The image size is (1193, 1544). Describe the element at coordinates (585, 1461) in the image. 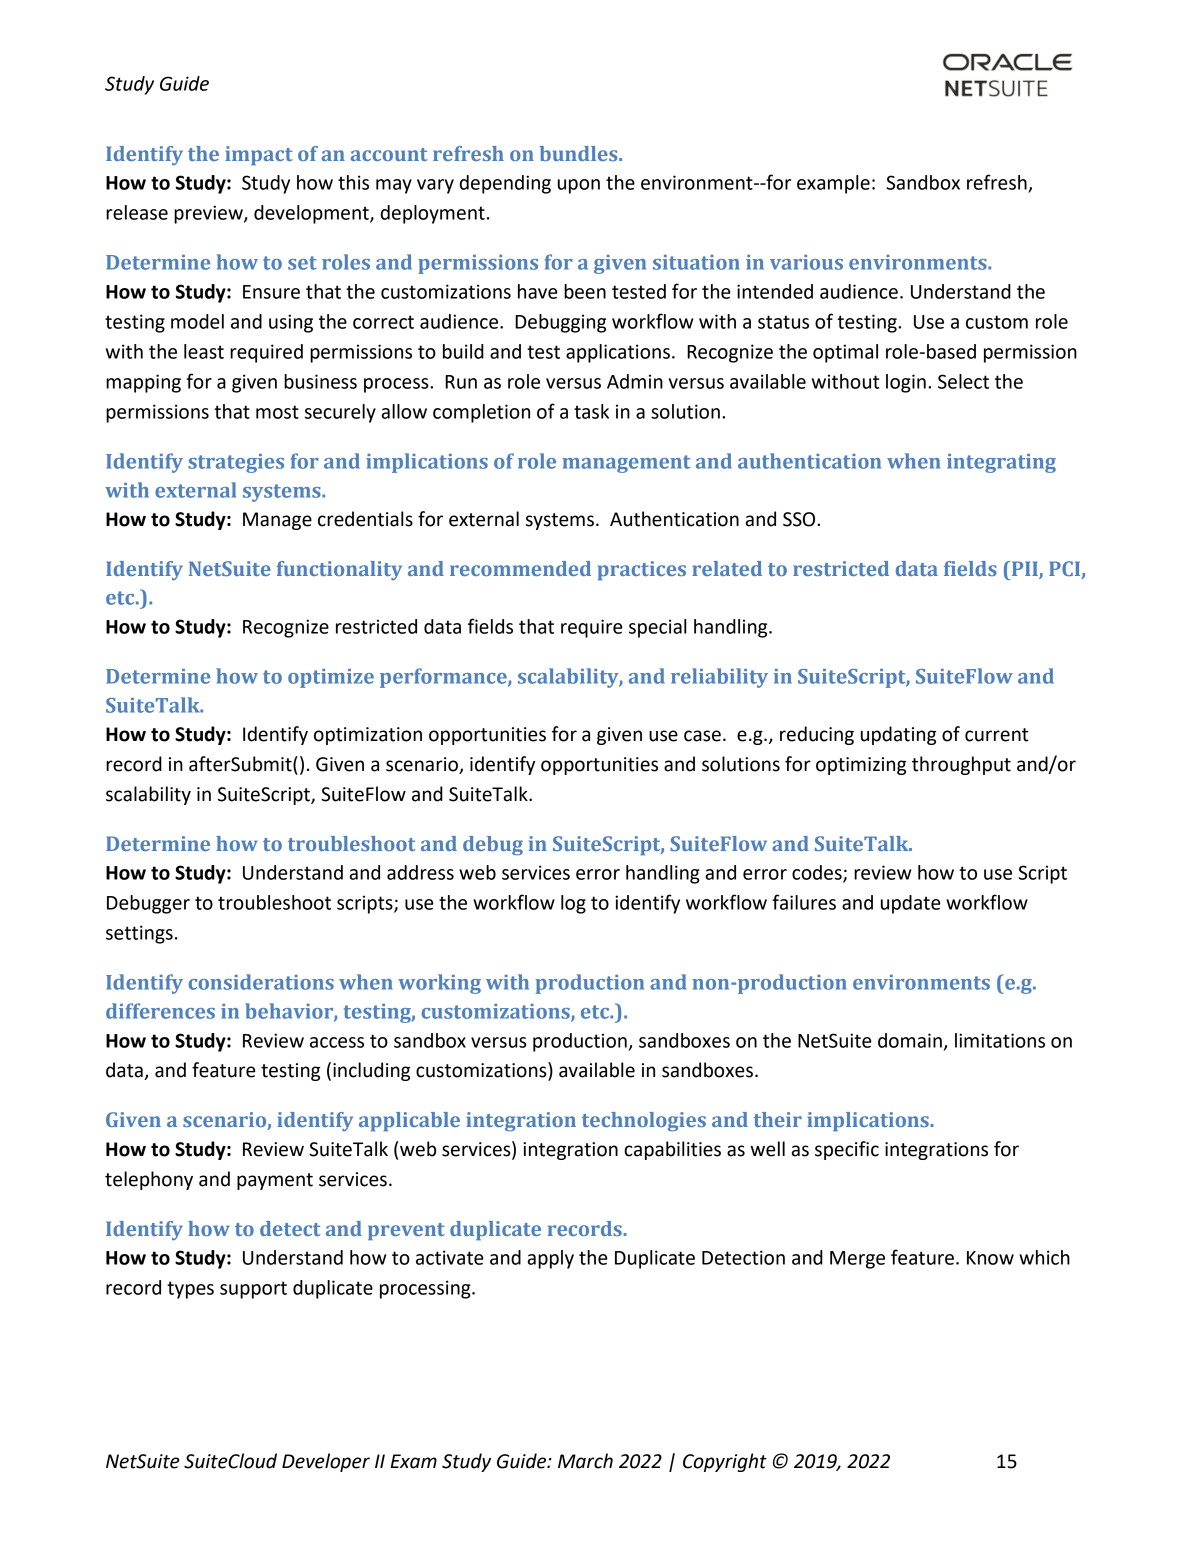

I see `March` at that location.
